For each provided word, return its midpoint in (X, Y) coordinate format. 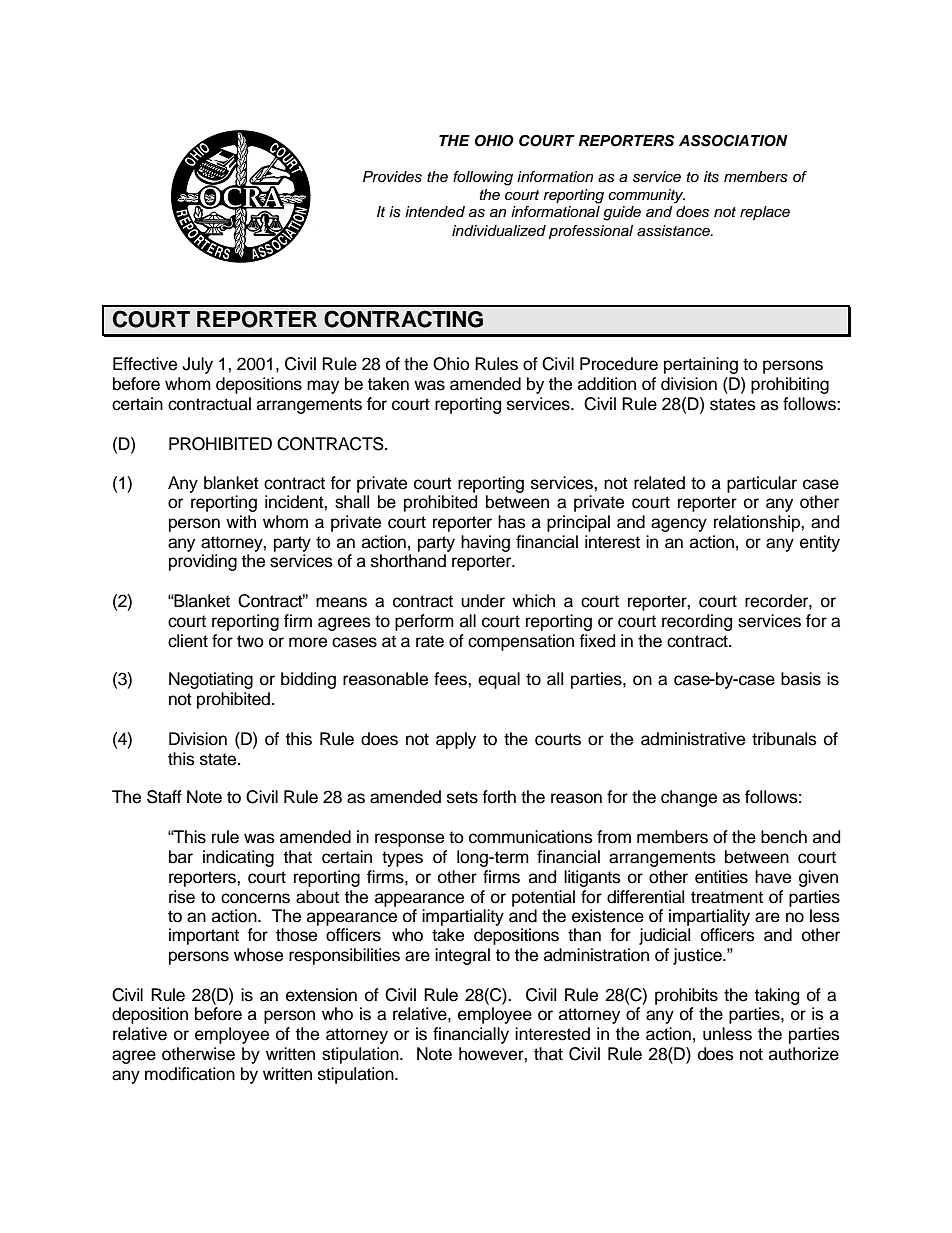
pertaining (701, 365)
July (197, 365)
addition (607, 384)
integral (462, 956)
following (483, 178)
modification (190, 1074)
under (483, 601)
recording (697, 622)
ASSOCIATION (733, 141)
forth (499, 797)
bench (784, 837)
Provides (392, 177)
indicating (238, 858)
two (250, 641)
